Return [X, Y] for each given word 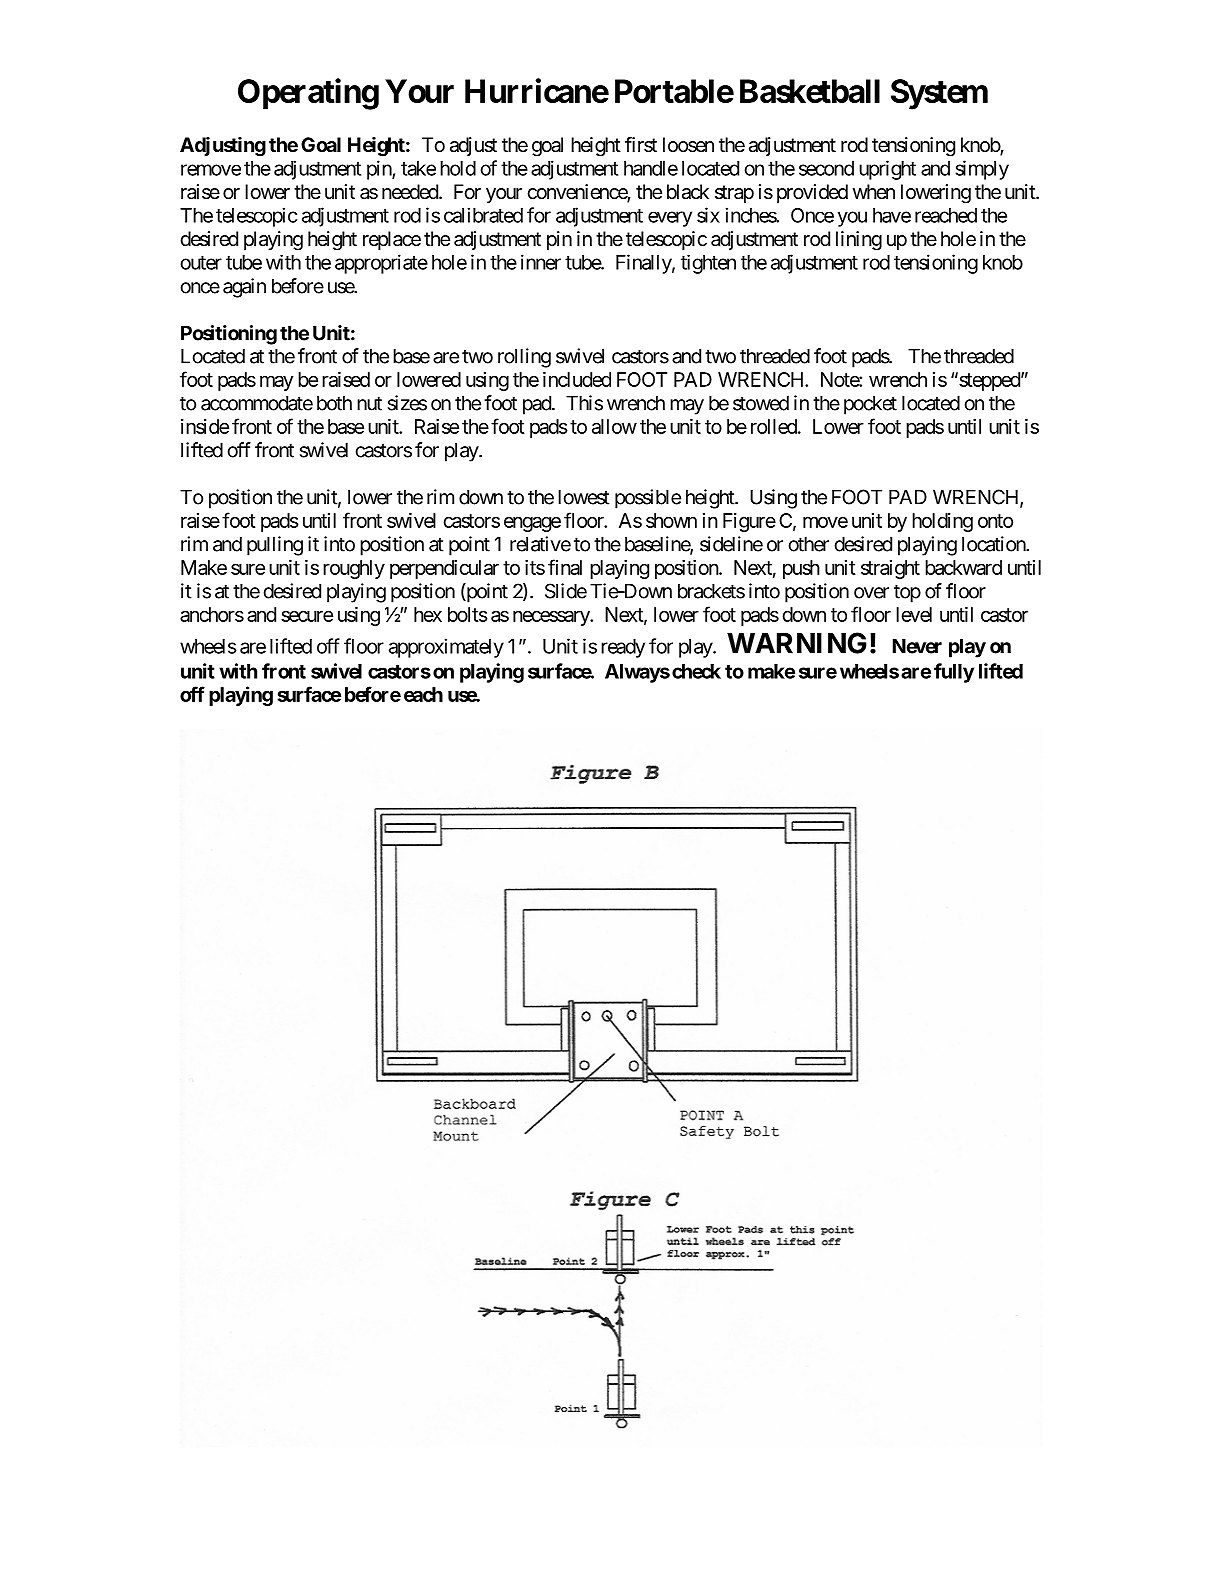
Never [917, 646]
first [641, 145]
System [939, 94]
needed [411, 191]
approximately [446, 648]
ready [623, 648]
